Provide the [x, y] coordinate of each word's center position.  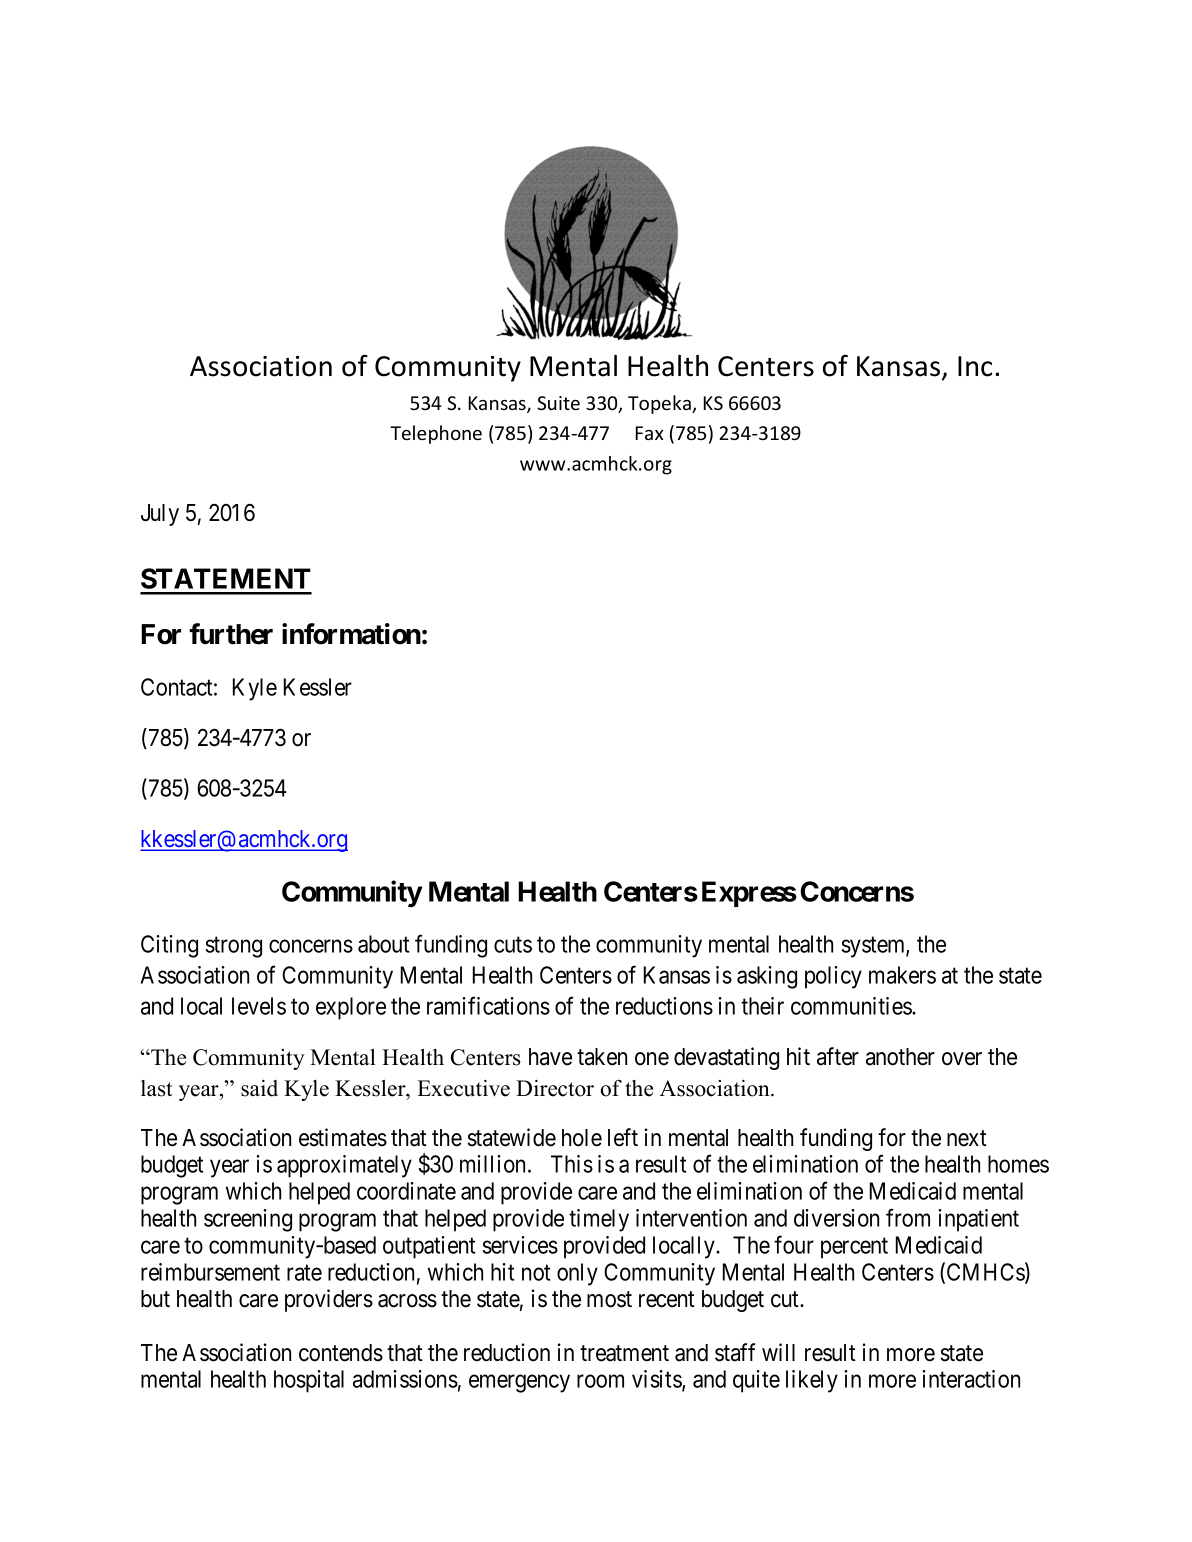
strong [233, 947]
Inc [975, 366]
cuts [513, 945]
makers [902, 975]
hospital [309, 1381]
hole [582, 1138]
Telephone [436, 434]
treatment [624, 1353]
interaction [971, 1379]
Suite [558, 403]
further [231, 634]
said [259, 1088]
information [351, 634]
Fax [649, 433]
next [967, 1138]
